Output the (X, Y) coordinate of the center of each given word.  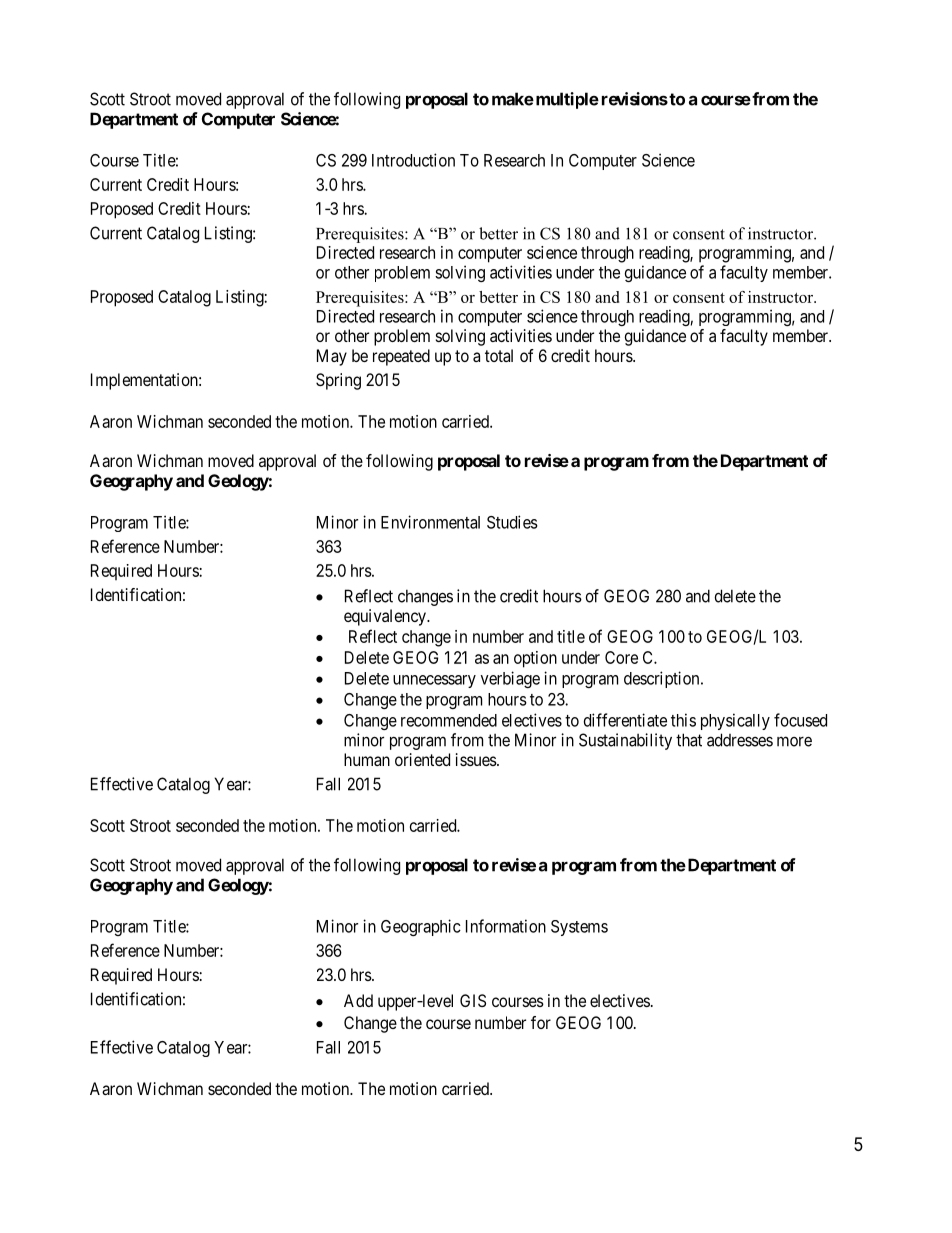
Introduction (413, 160)
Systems (579, 928)
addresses (740, 740)
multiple (566, 100)
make (513, 99)
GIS (473, 1000)
